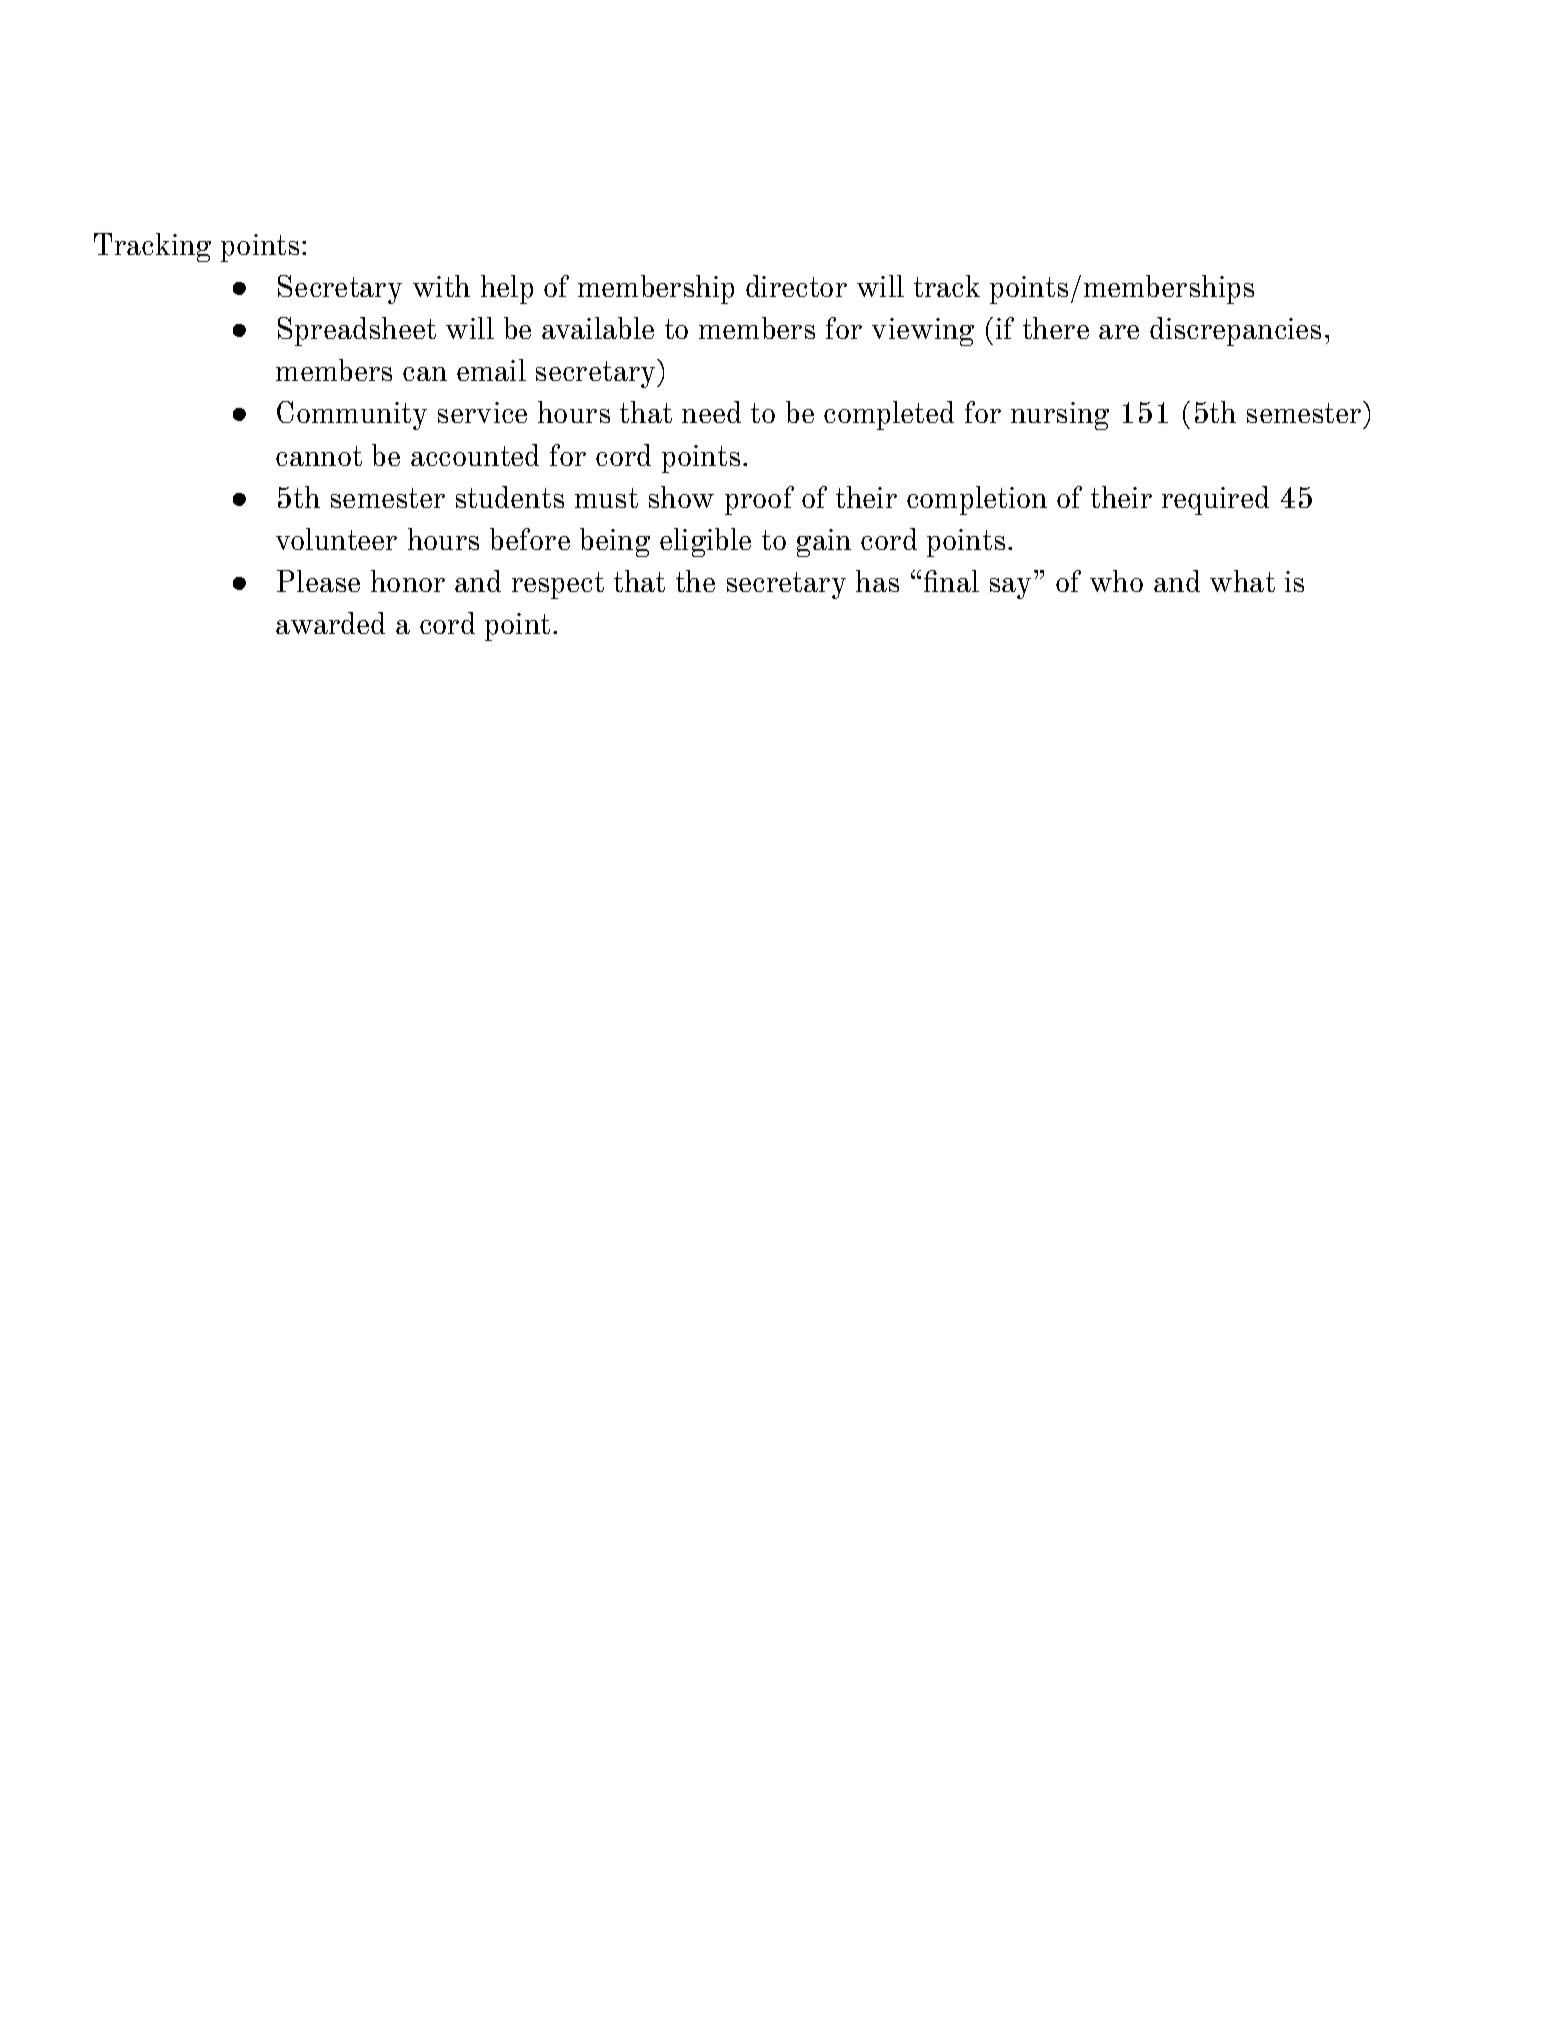 The image size is (1561, 2020). I want to click on there, so click(1056, 328).
